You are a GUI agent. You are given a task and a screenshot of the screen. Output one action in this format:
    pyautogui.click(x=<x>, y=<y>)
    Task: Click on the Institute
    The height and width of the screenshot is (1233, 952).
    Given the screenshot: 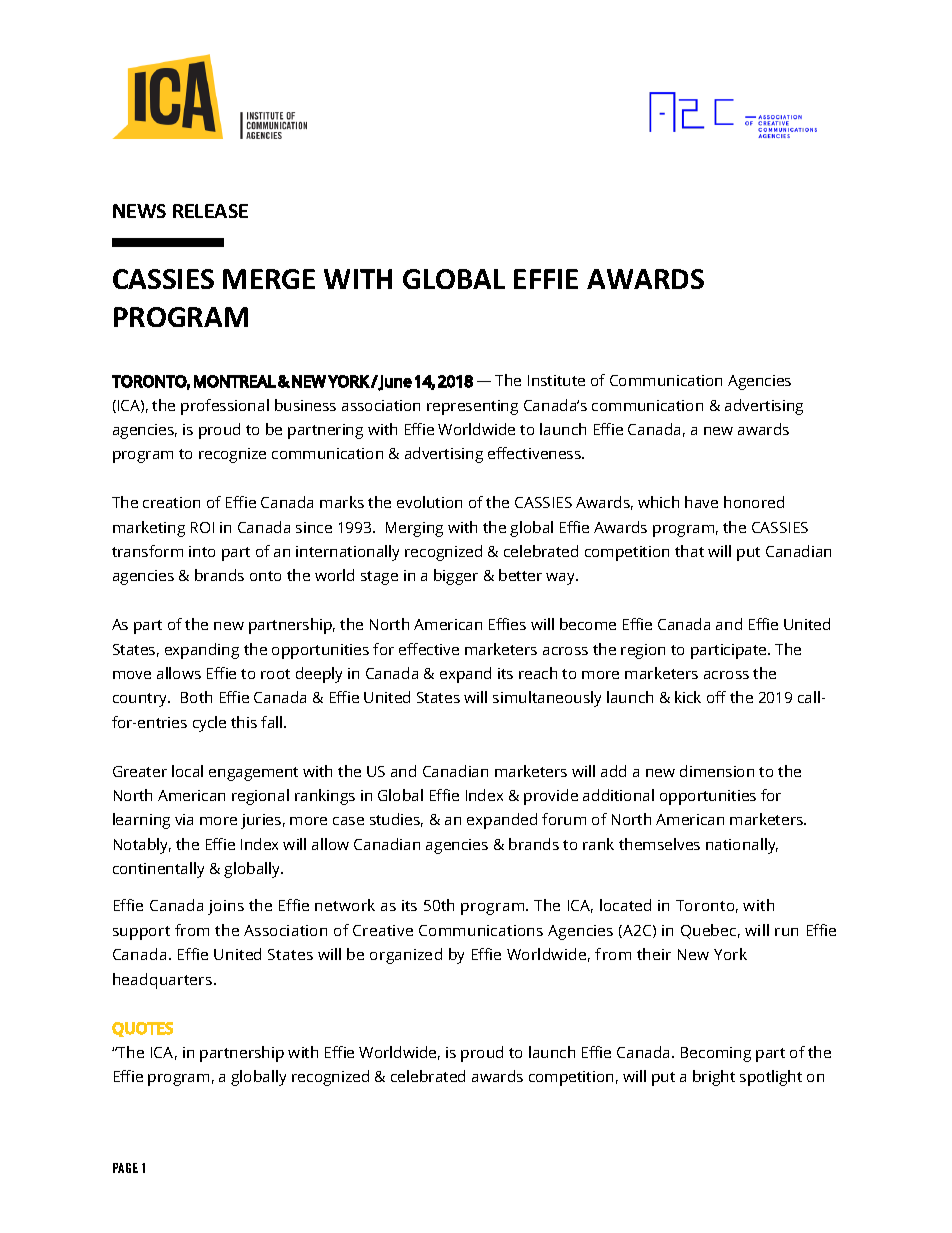 What is the action you would take?
    pyautogui.click(x=556, y=380)
